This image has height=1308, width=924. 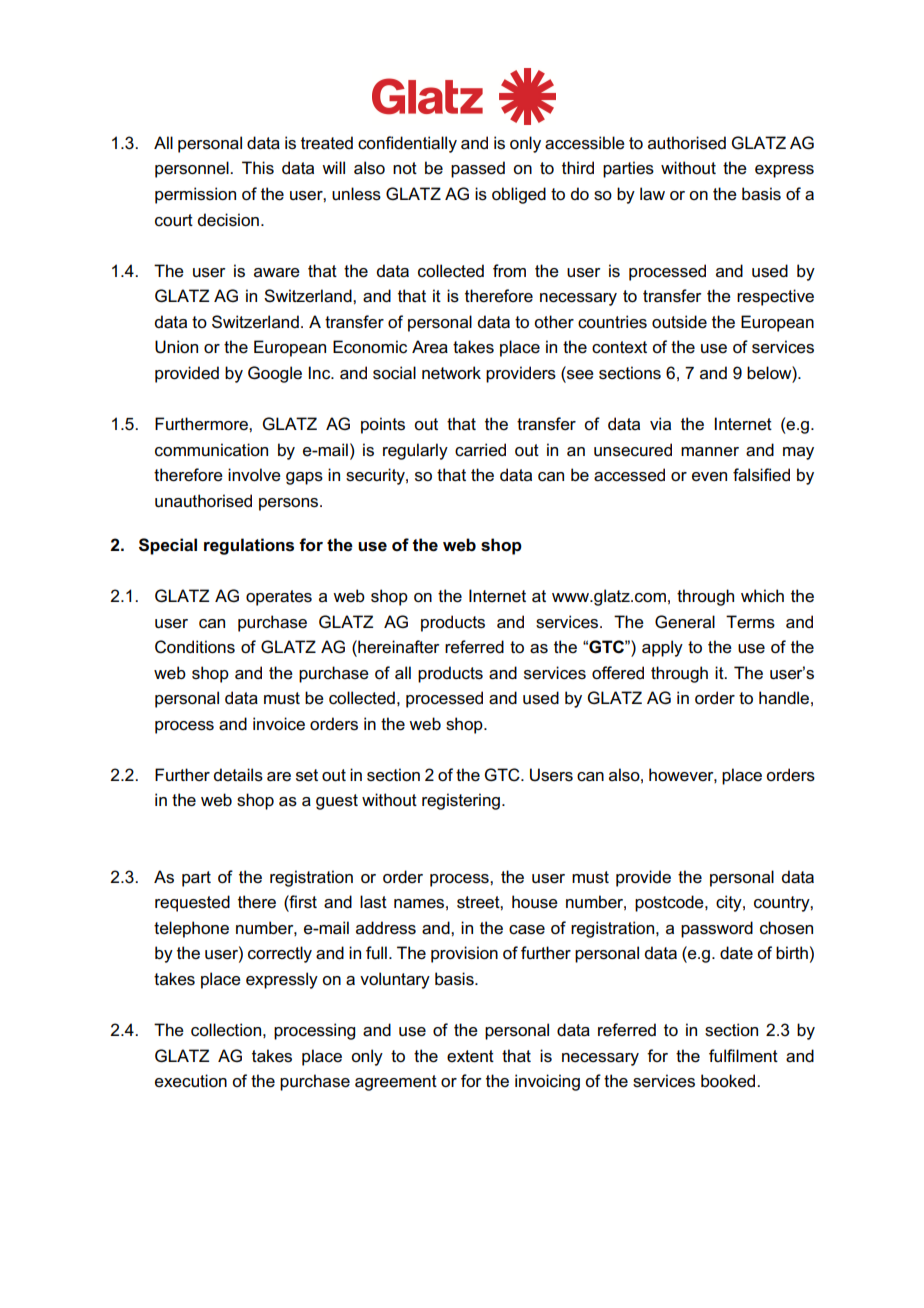 I want to click on collection, so click(x=226, y=1030).
